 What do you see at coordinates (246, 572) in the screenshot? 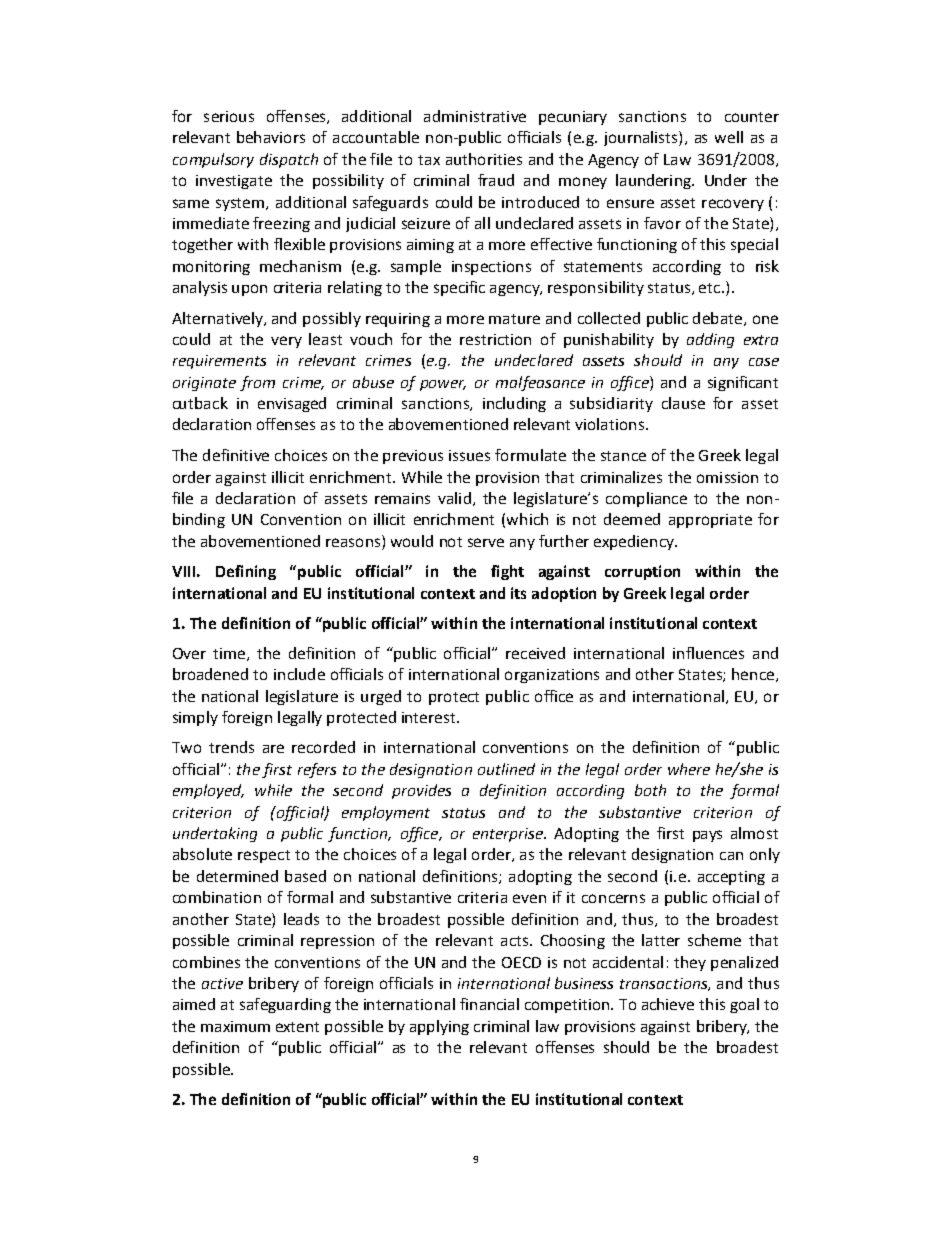
I see `Defining` at bounding box center [246, 572].
